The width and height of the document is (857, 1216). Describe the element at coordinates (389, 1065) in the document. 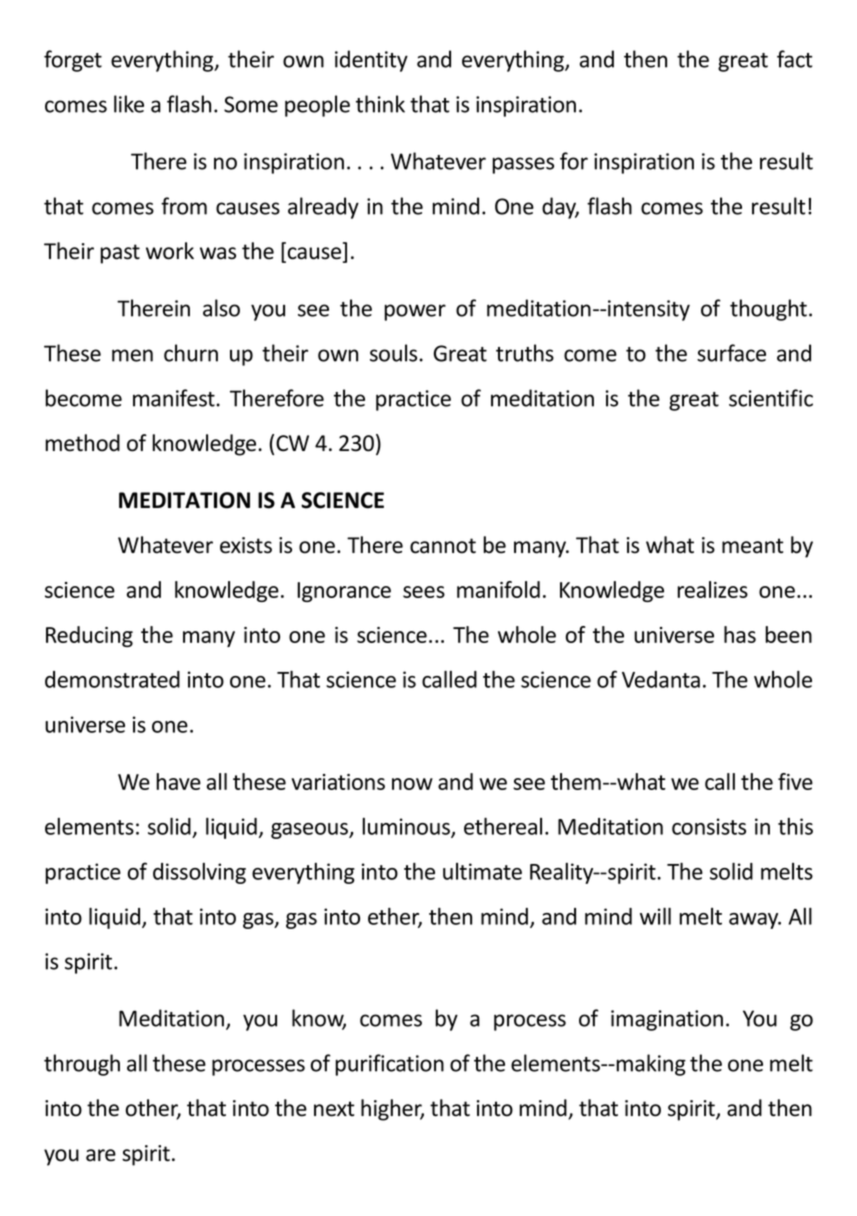

I see `purification` at that location.
